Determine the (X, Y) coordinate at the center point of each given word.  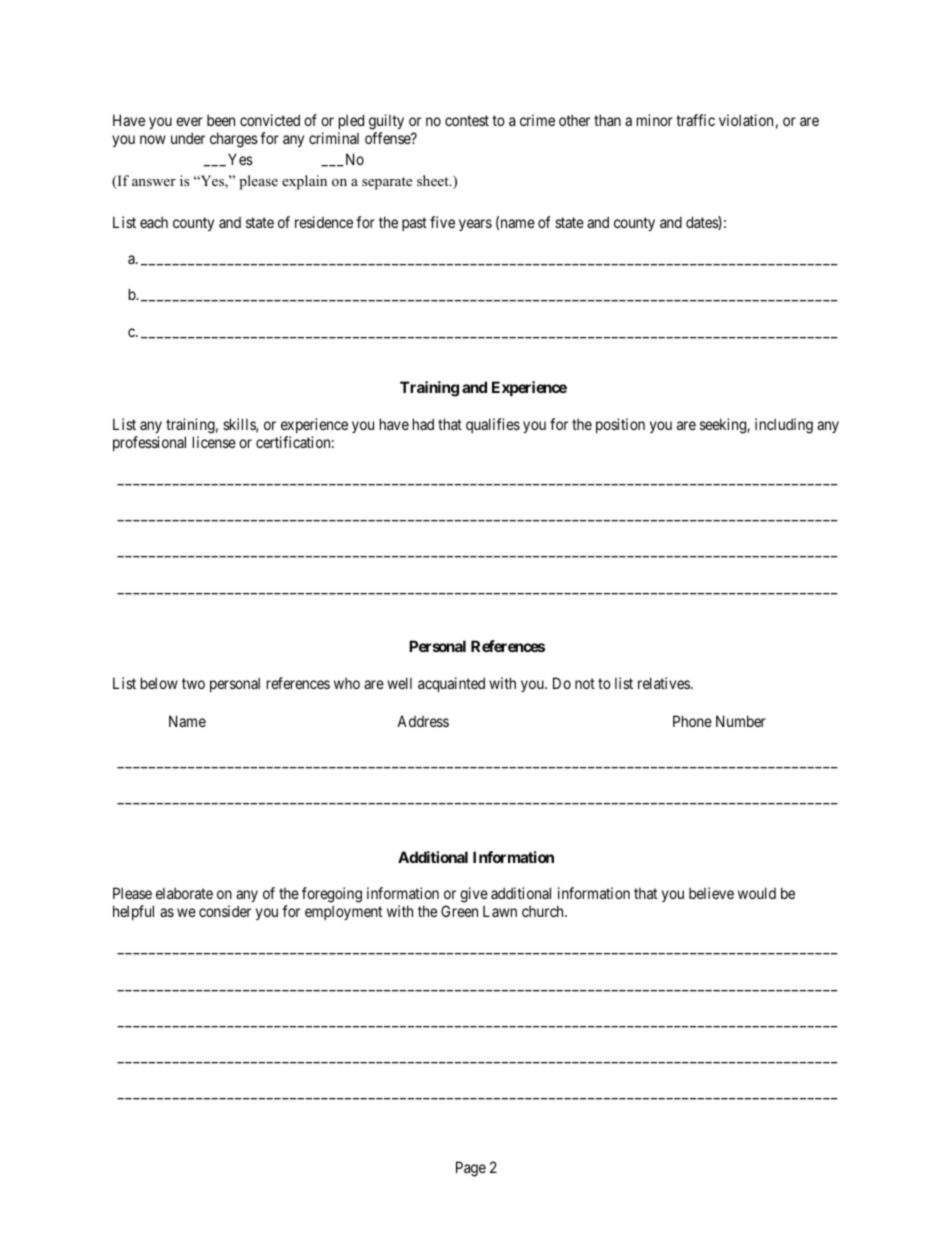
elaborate (184, 893)
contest (467, 120)
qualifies (493, 425)
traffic (695, 120)
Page (471, 1169)
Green (459, 911)
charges (234, 140)
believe (711, 893)
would (757, 893)
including (784, 426)
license (214, 442)
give (474, 896)
